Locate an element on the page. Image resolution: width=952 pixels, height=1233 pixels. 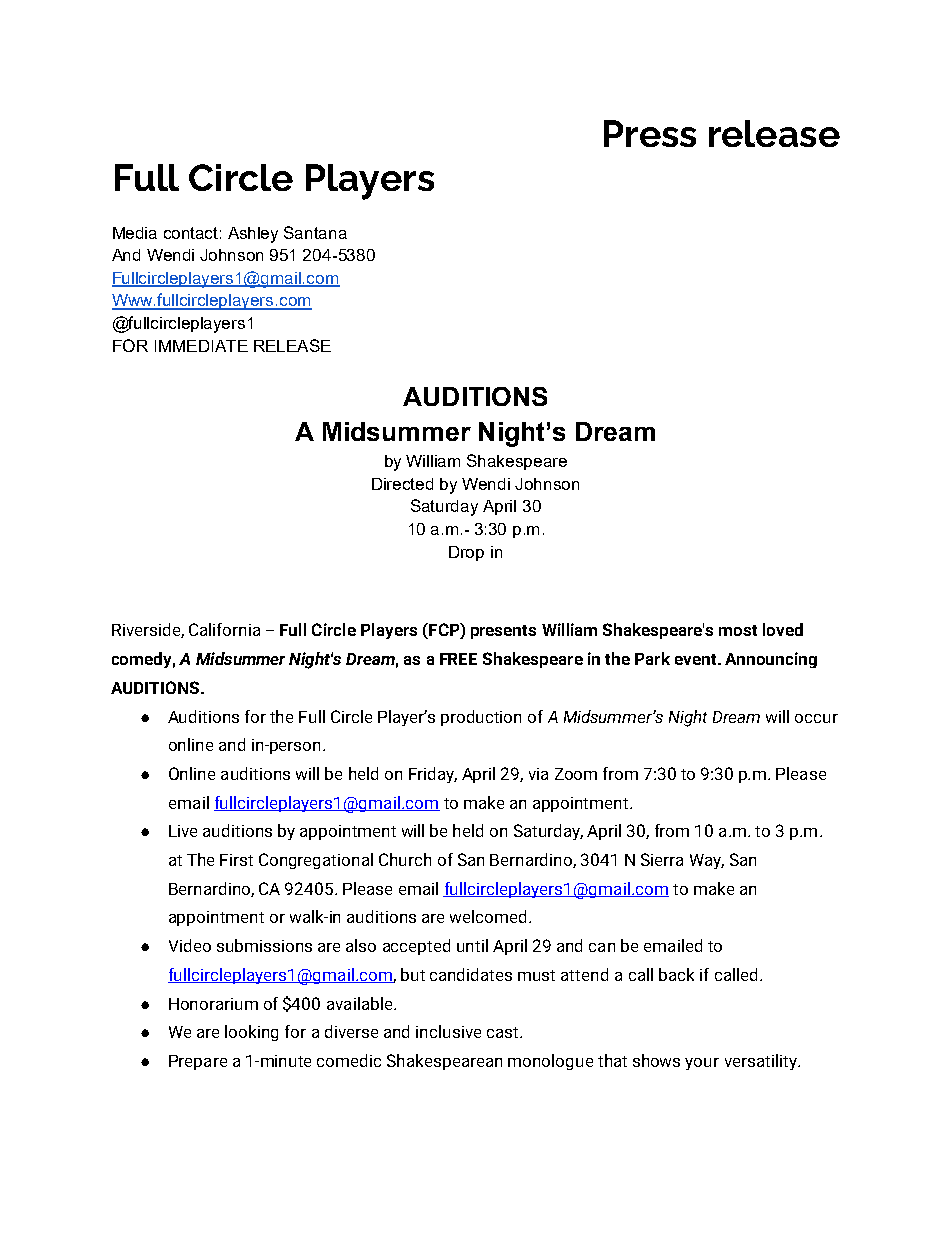
First is located at coordinates (236, 860).
